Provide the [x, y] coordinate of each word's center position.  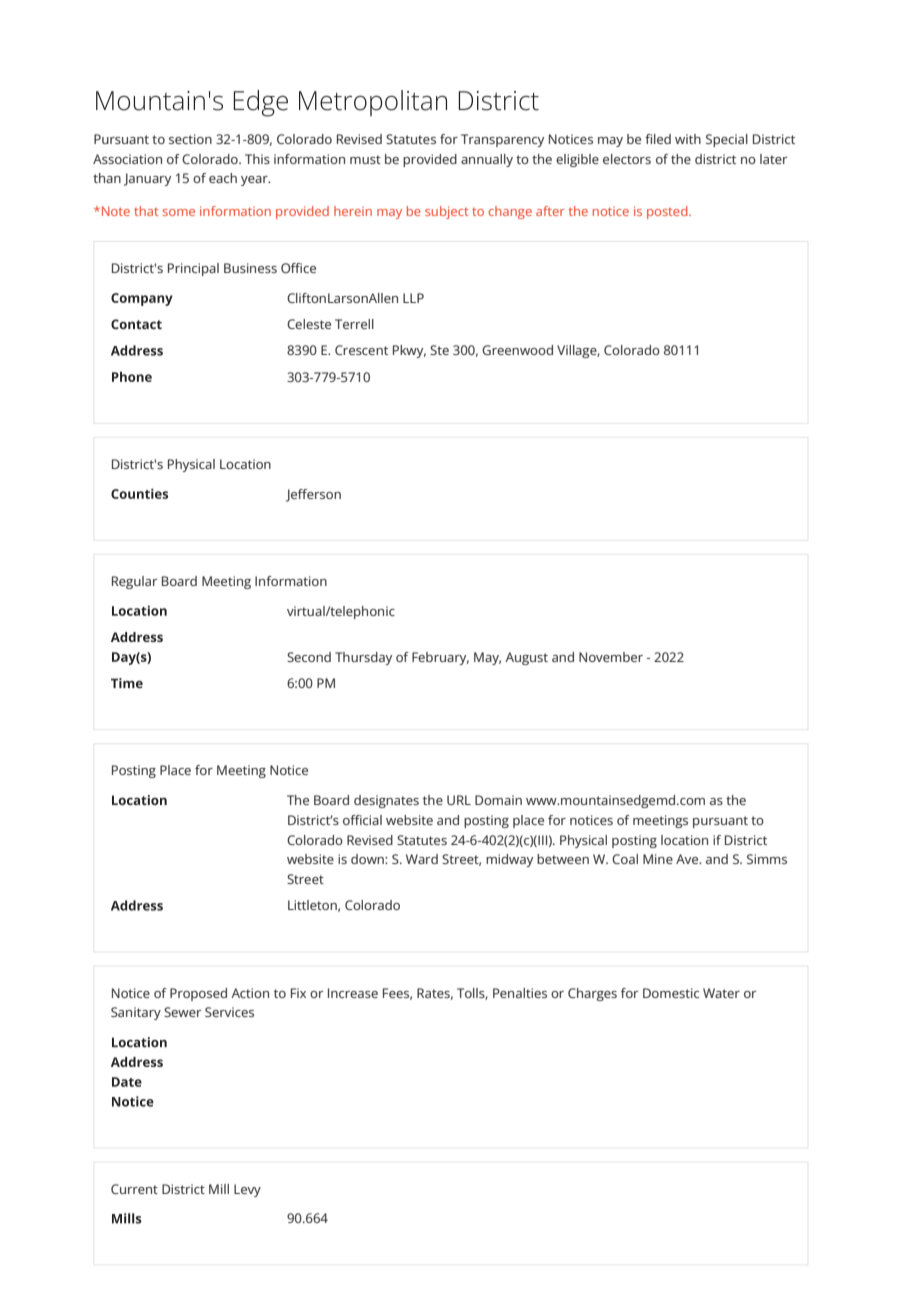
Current [134, 1189]
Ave [688, 859]
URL [459, 800]
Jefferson [313, 495]
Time [127, 683]
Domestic [671, 993]
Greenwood [517, 350]
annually [487, 160]
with [688, 139]
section [190, 139]
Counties [139, 493]
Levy [247, 1190]
